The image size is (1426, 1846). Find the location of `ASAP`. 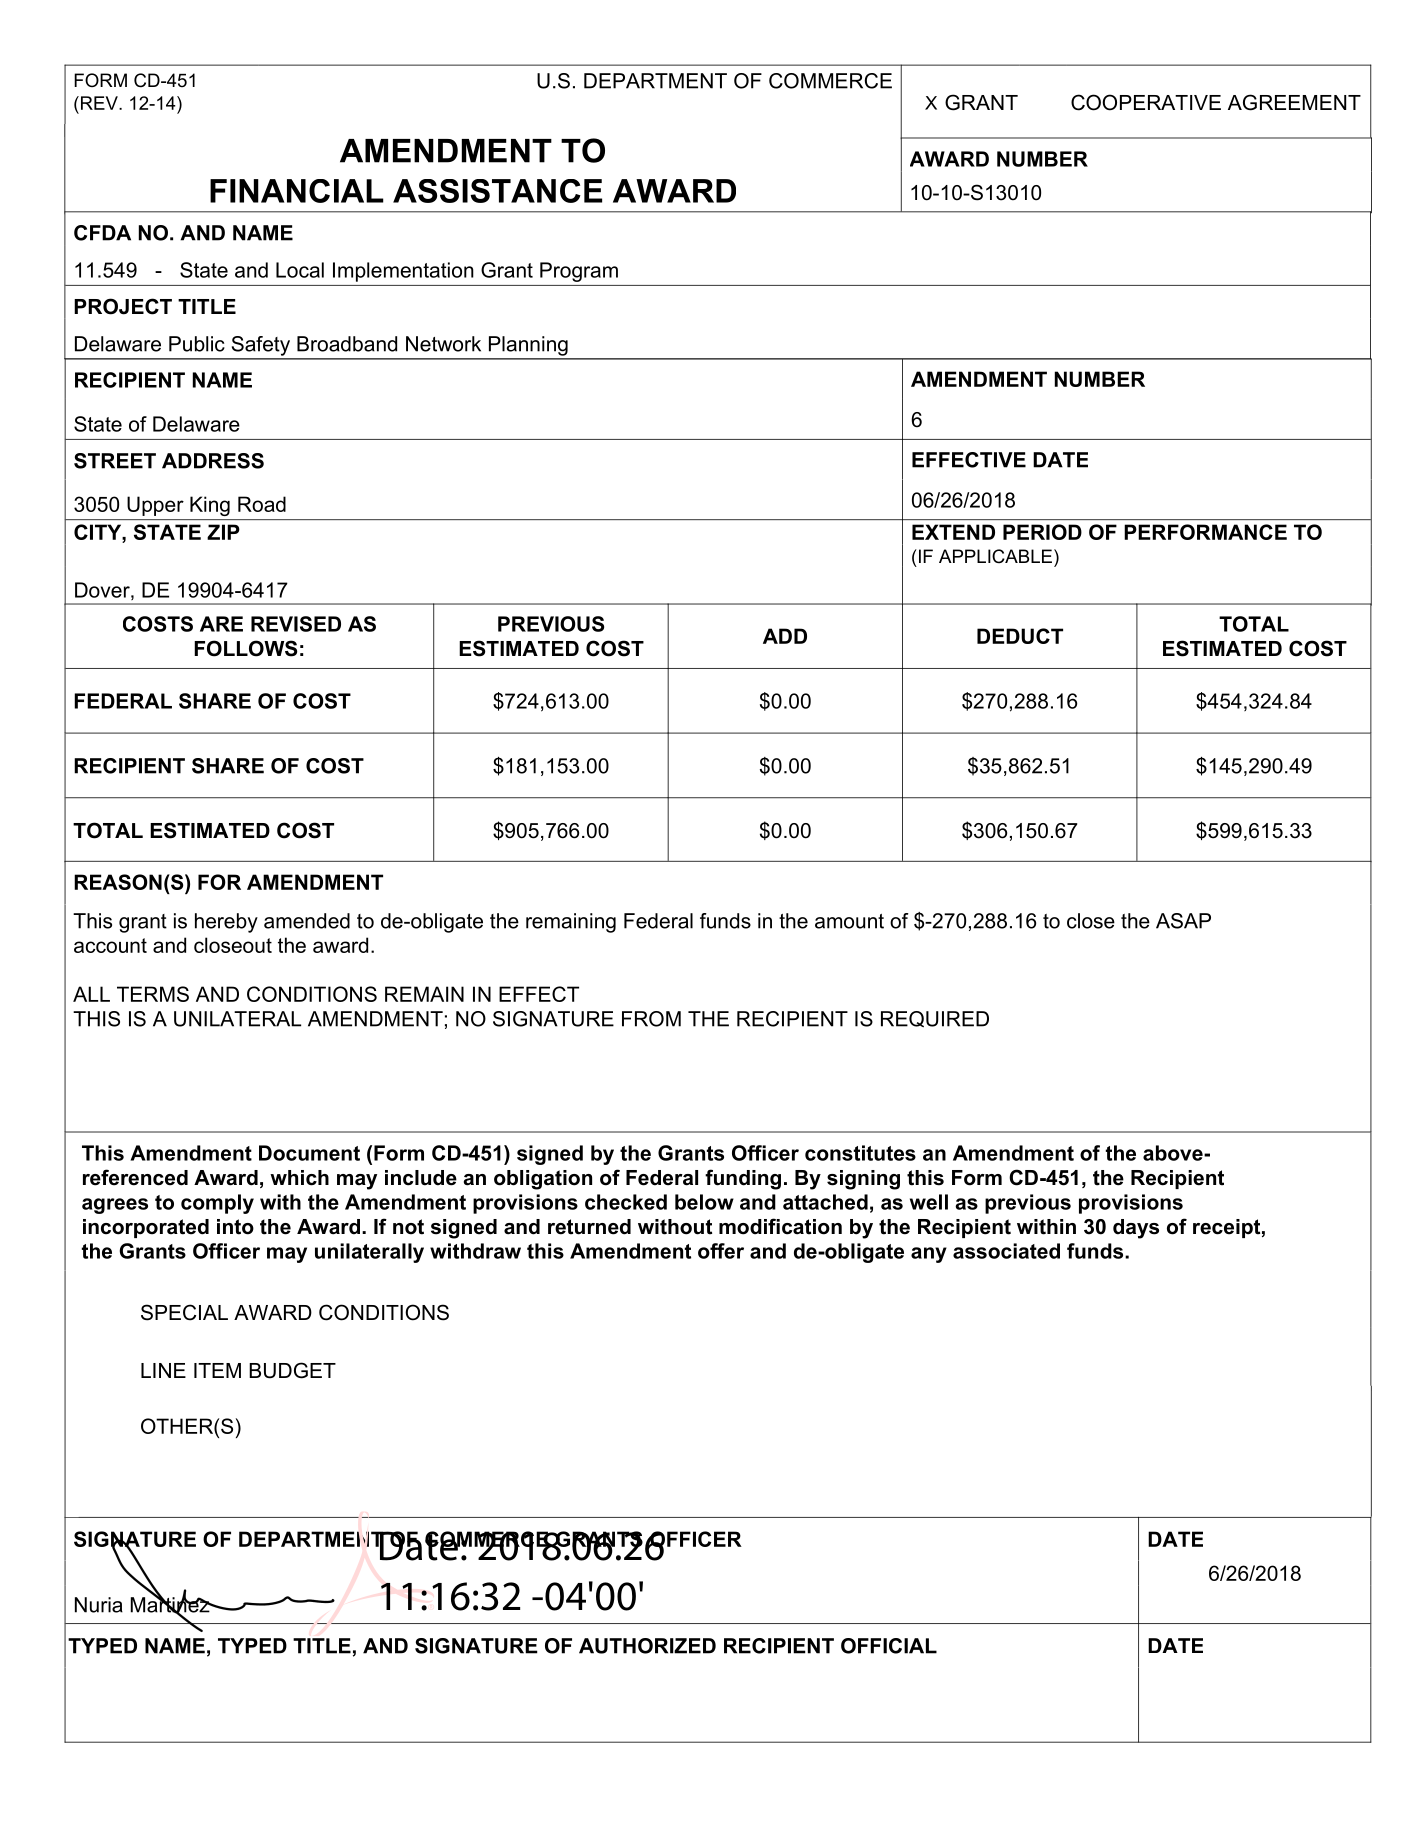

ASAP is located at coordinates (1183, 921).
